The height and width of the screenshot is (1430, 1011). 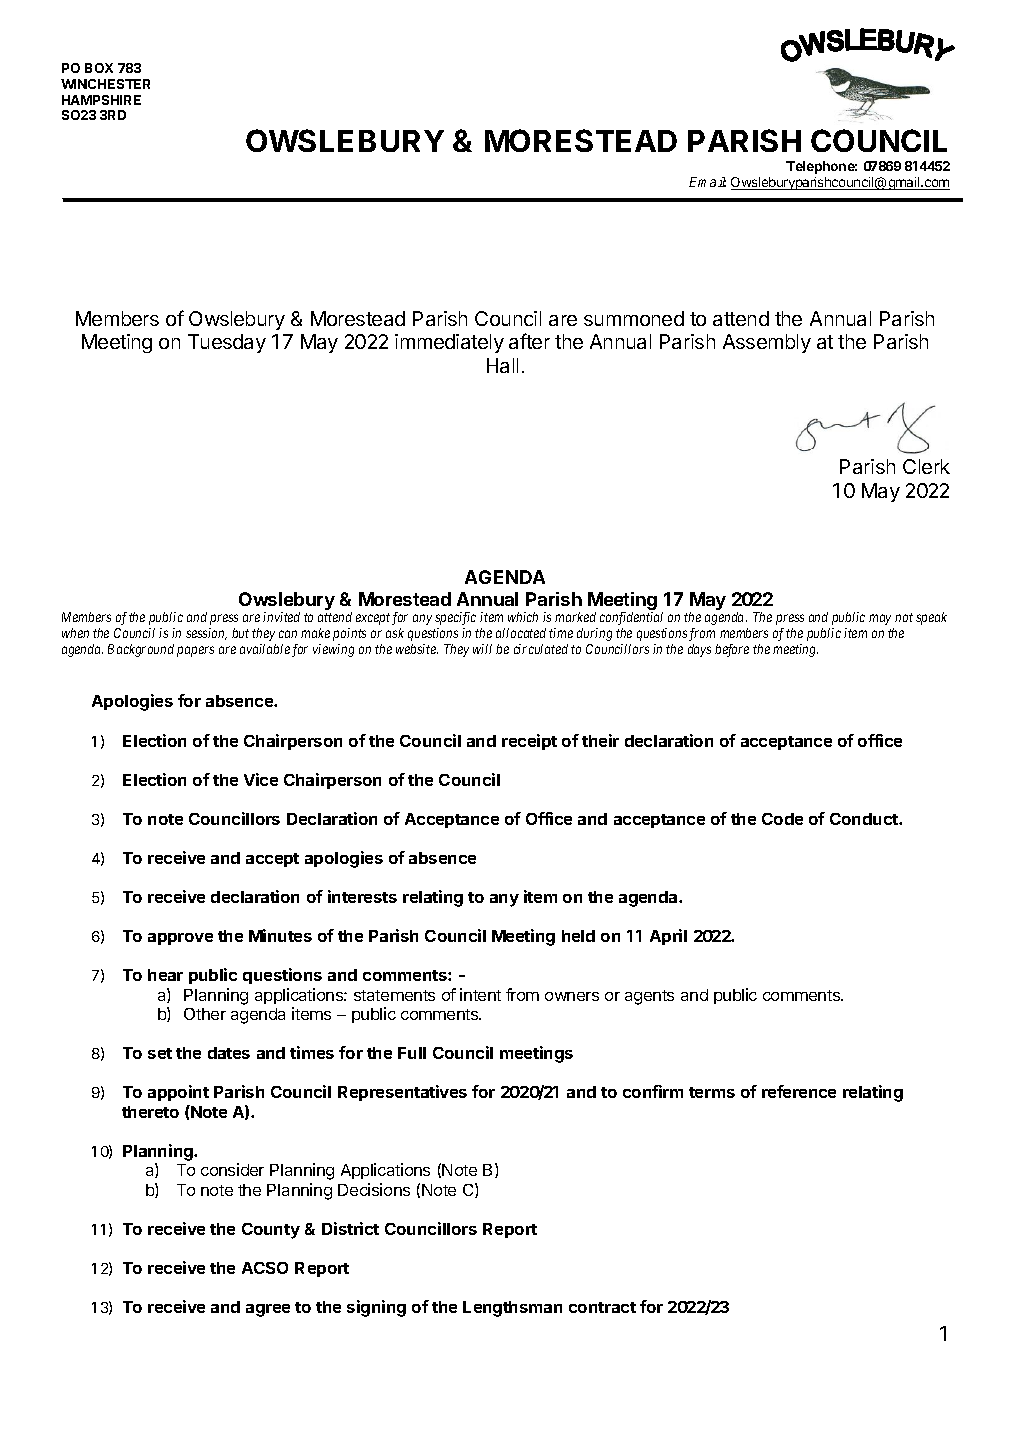 I want to click on agree, so click(x=268, y=1310).
